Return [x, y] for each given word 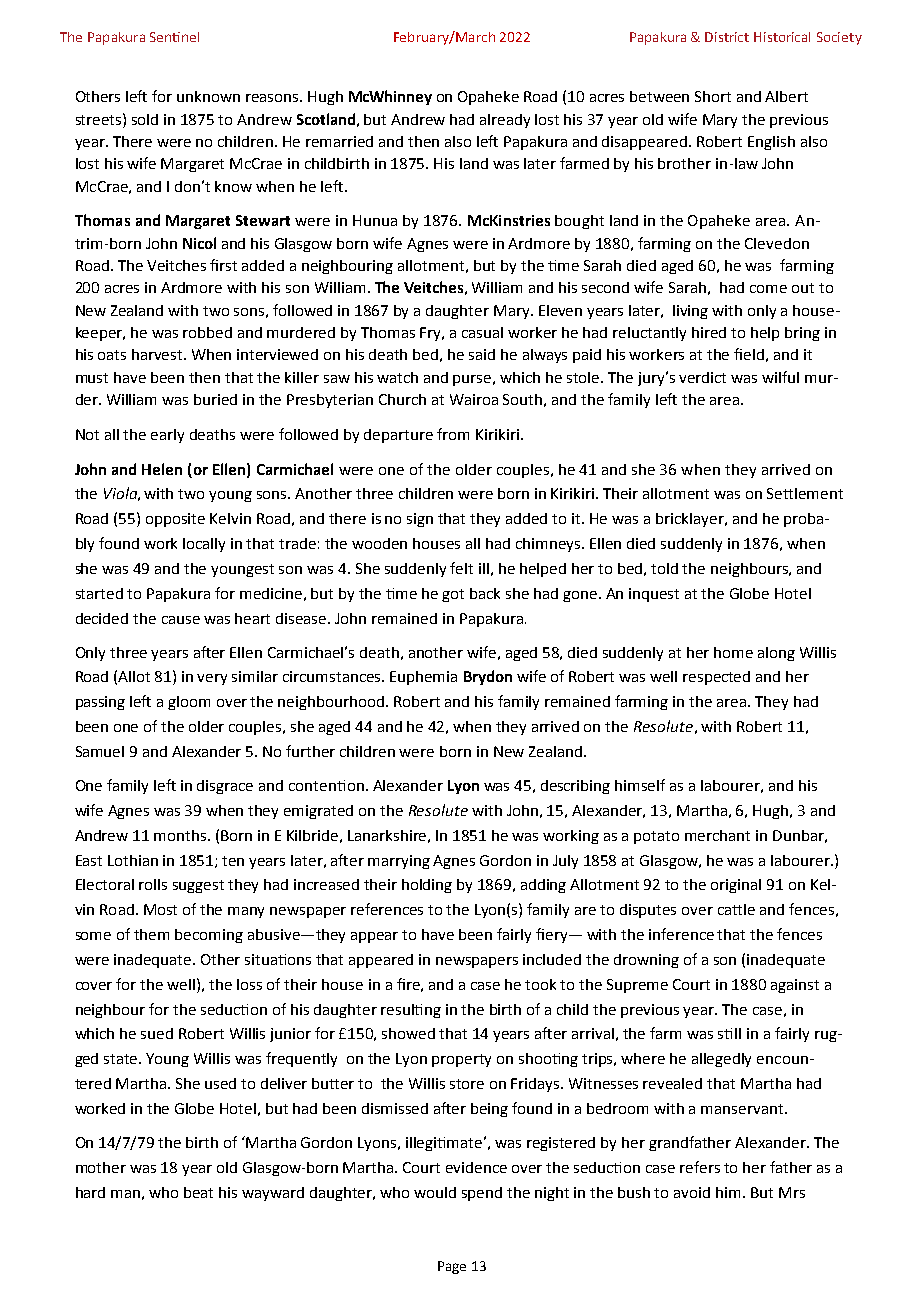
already [505, 121]
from [453, 434]
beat [198, 1192]
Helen [162, 469]
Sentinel [174, 37]
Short [713, 96]
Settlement [805, 493]
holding [427, 886]
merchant [717, 835]
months [181, 835]
